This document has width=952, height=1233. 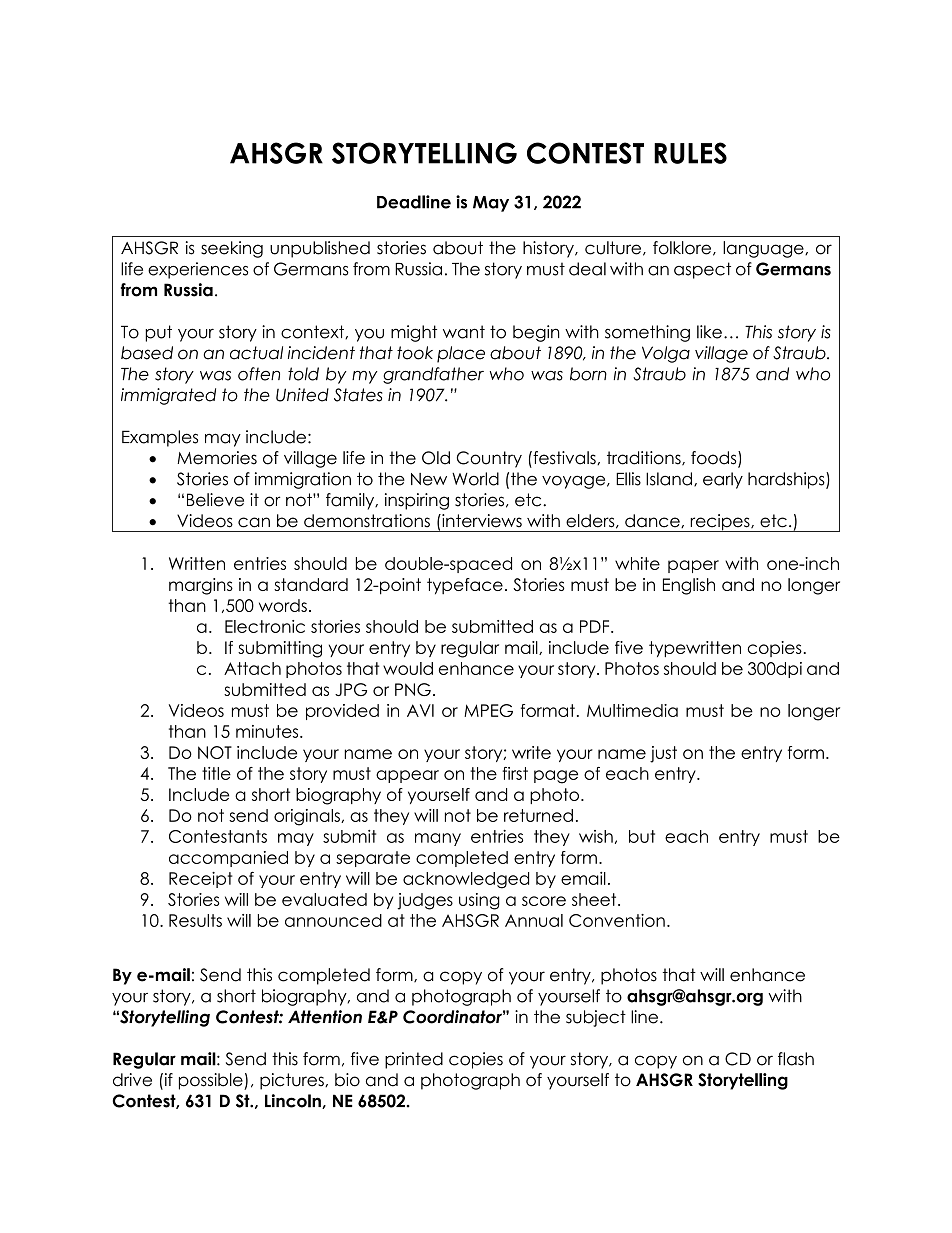 I want to click on Electronic, so click(x=265, y=626).
